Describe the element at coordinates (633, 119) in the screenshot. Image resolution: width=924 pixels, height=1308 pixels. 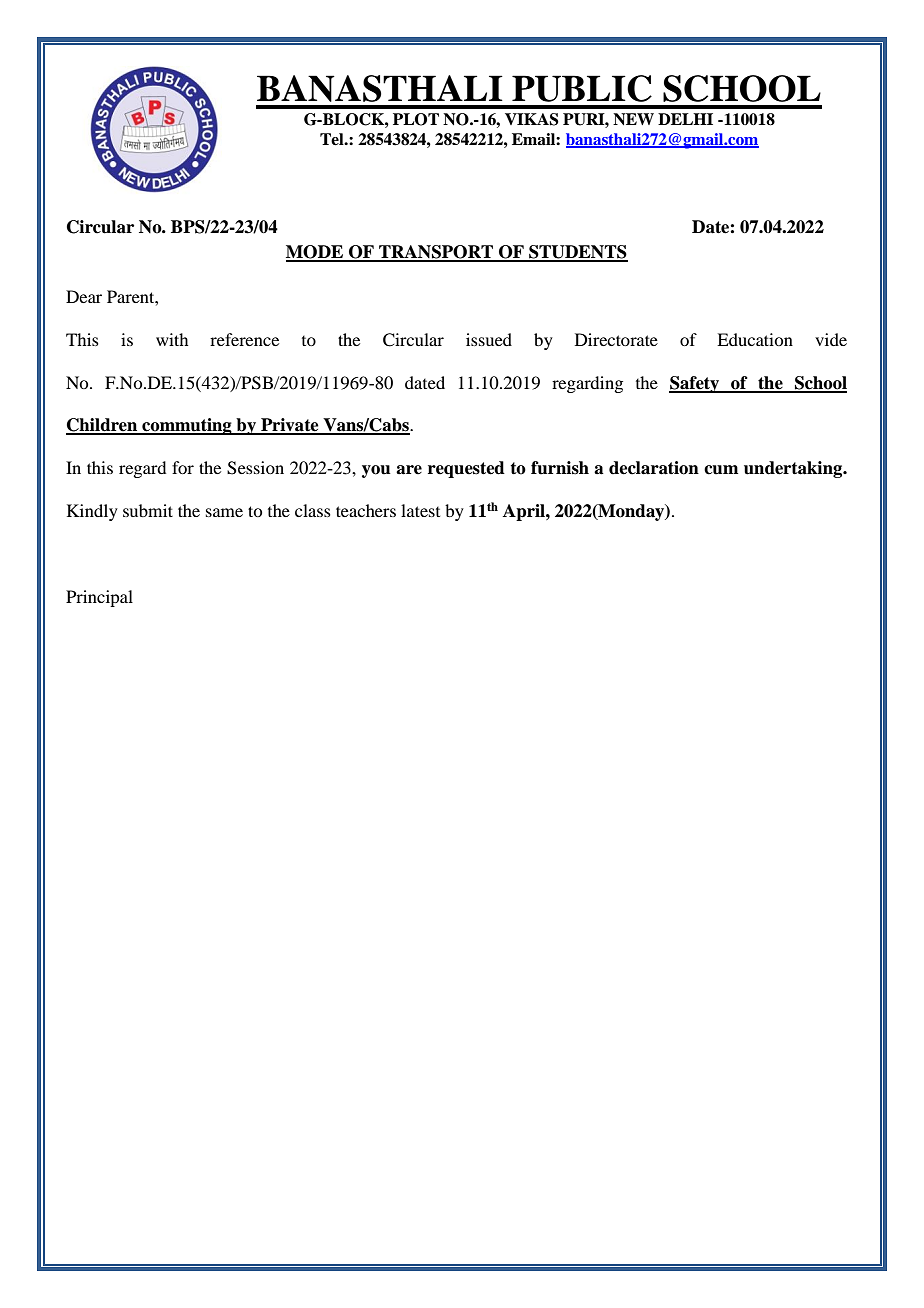
I see `NEW` at that location.
